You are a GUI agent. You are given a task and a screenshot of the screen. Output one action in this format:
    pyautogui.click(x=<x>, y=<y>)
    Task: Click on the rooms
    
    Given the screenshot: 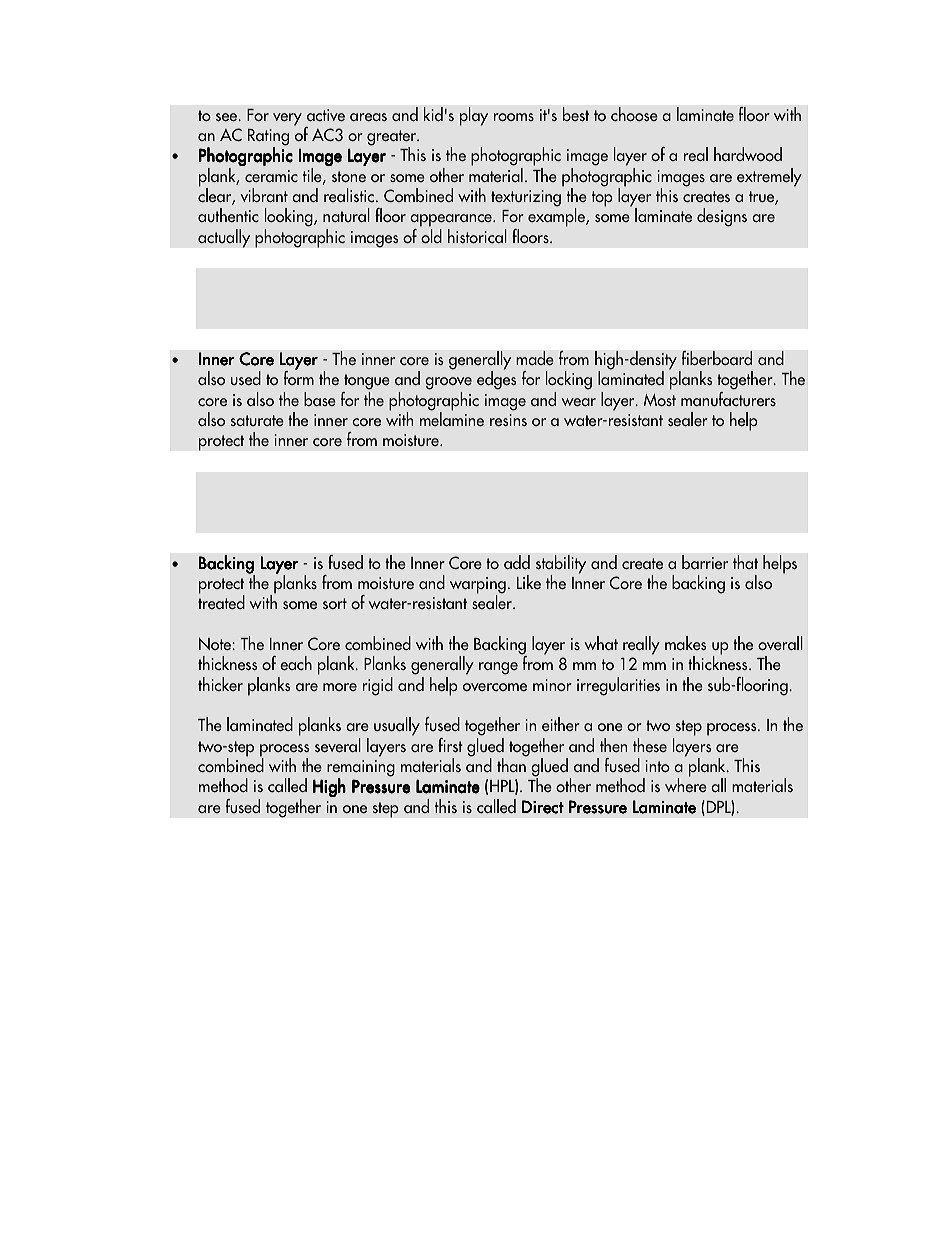 What is the action you would take?
    pyautogui.click(x=514, y=117)
